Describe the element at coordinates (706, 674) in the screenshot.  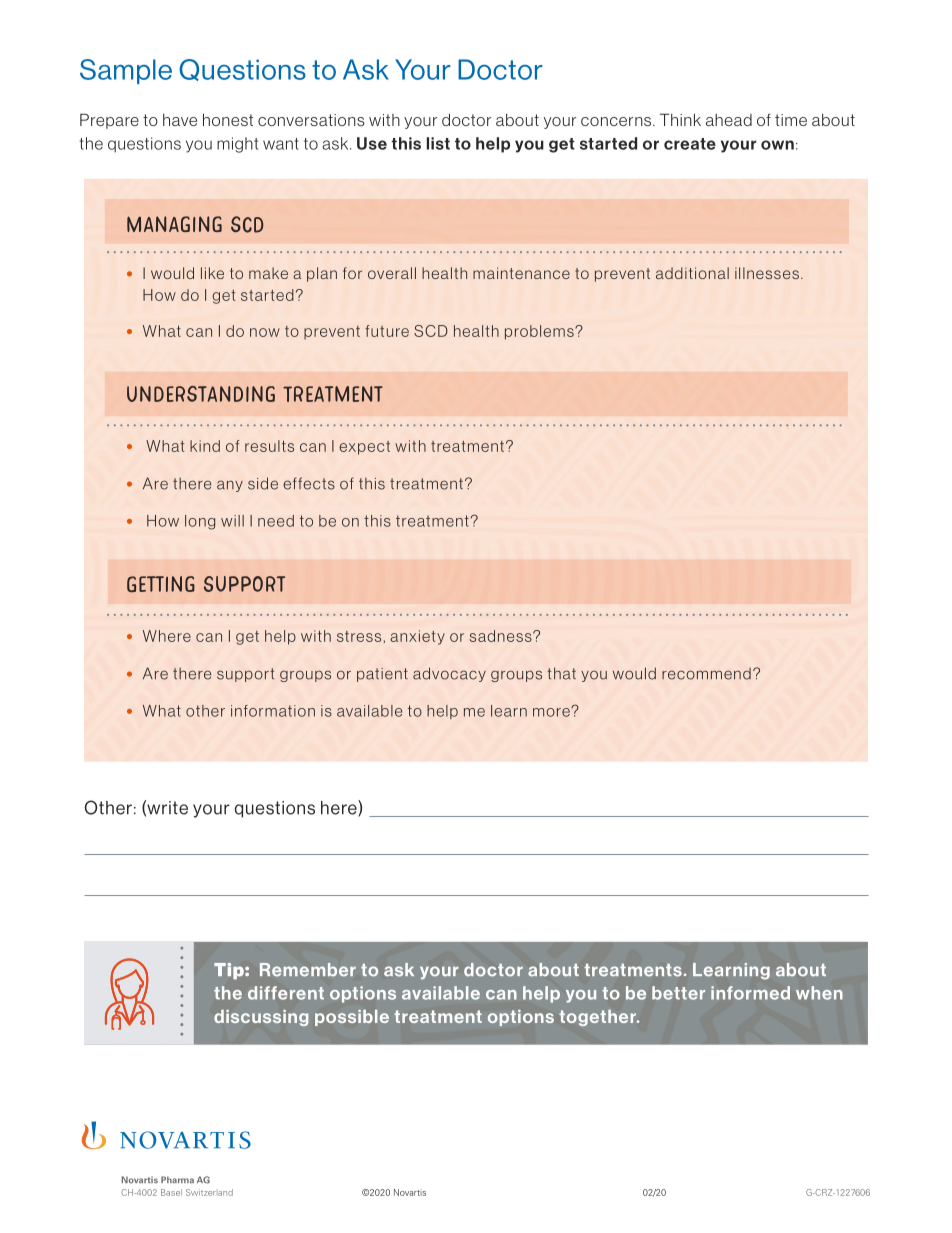
I see `recommend` at that location.
